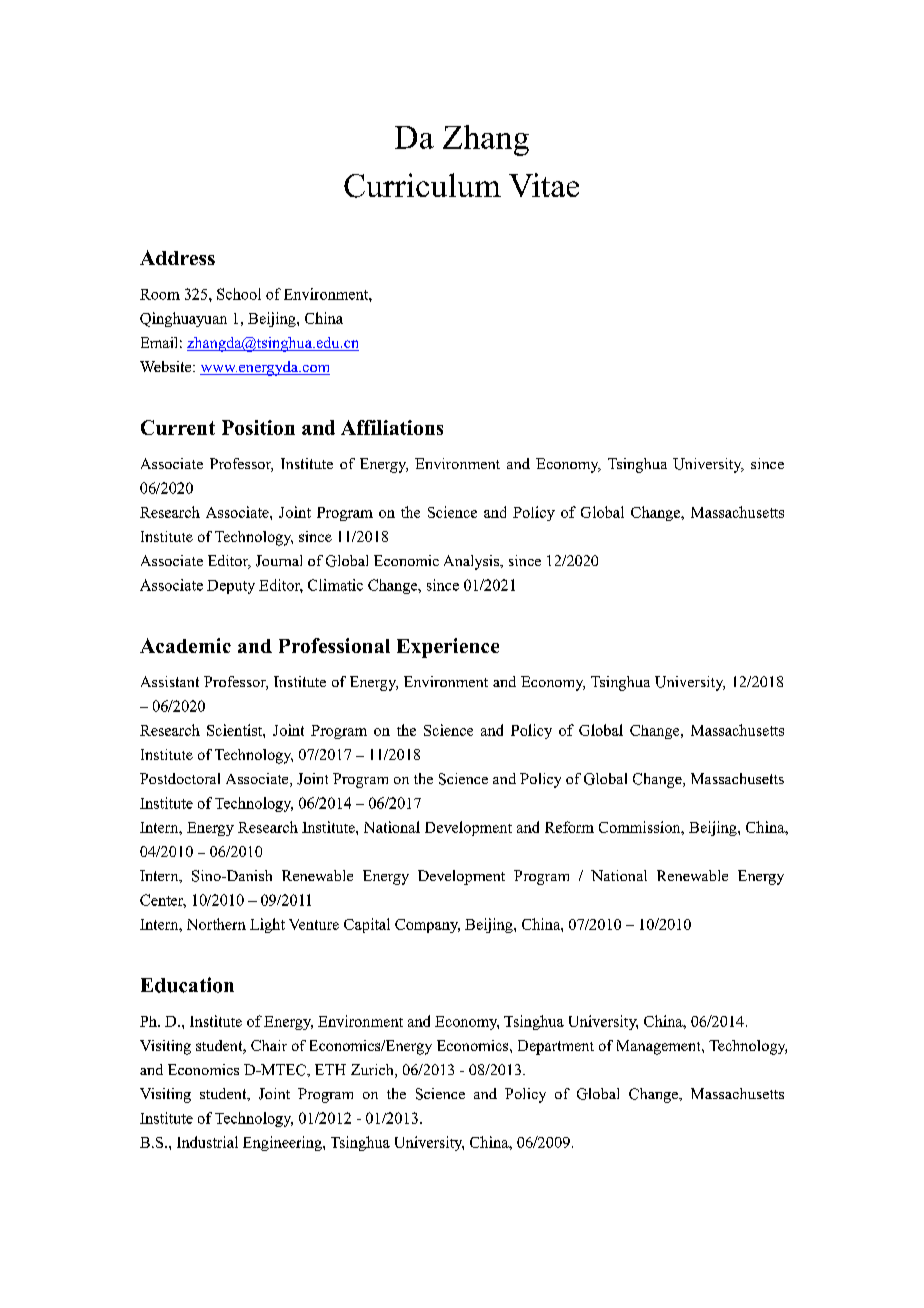 This screenshot has height=1308, width=924. I want to click on Industrial, so click(207, 1142).
